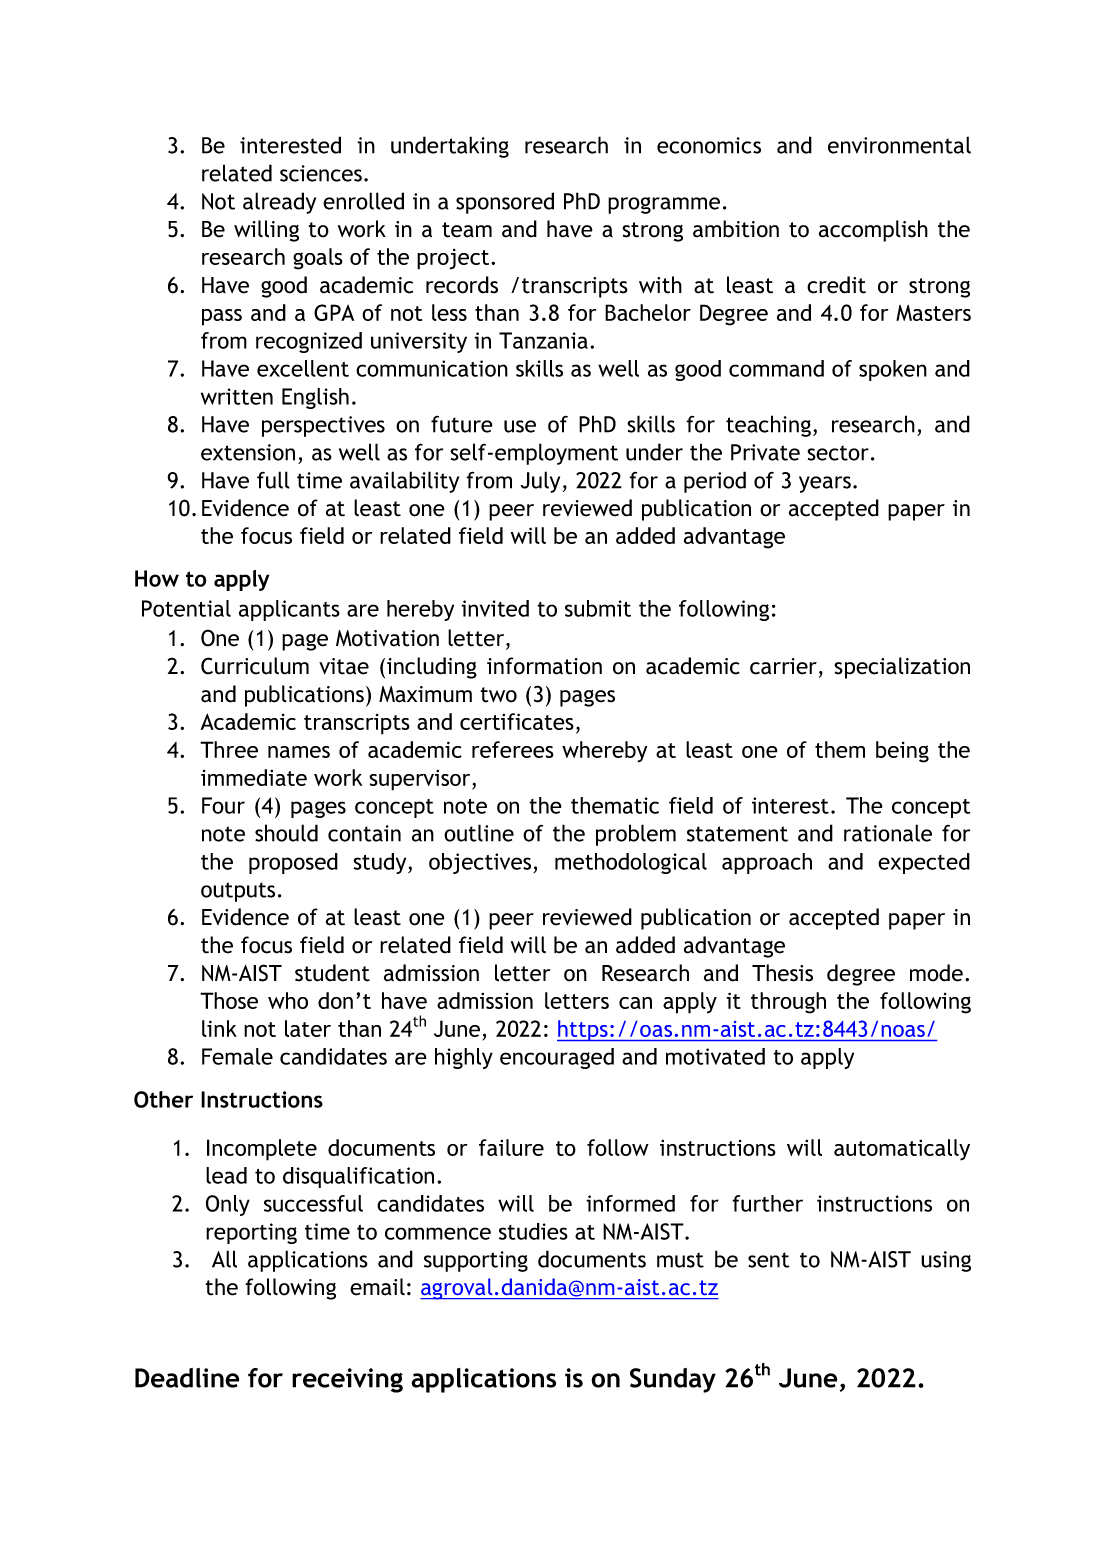 This screenshot has height=1562, width=1105. Describe the element at coordinates (273, 480) in the screenshot. I see `full` at that location.
